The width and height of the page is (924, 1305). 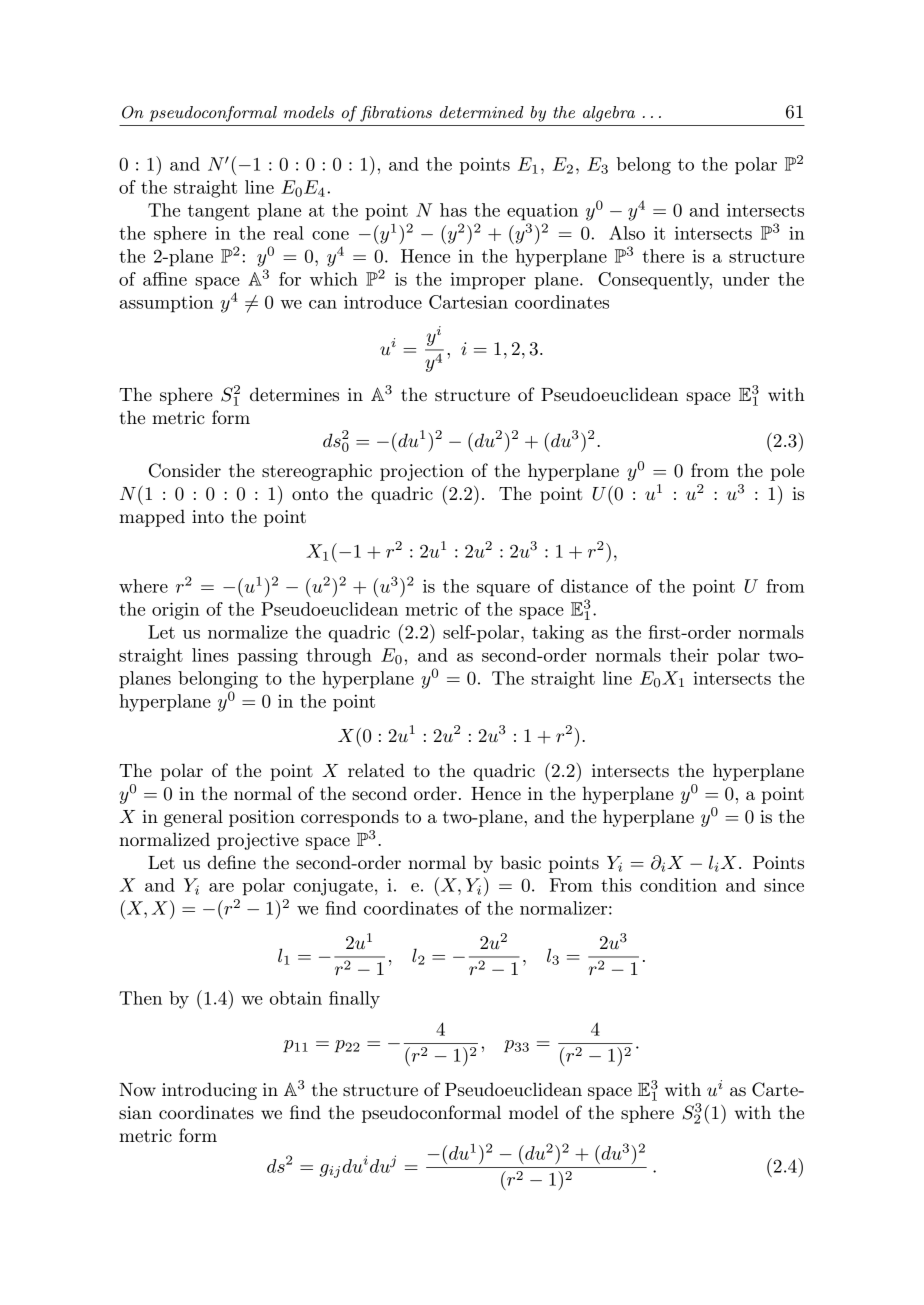 What do you see at coordinates (193, 818) in the page?
I see `general` at bounding box center [193, 818].
